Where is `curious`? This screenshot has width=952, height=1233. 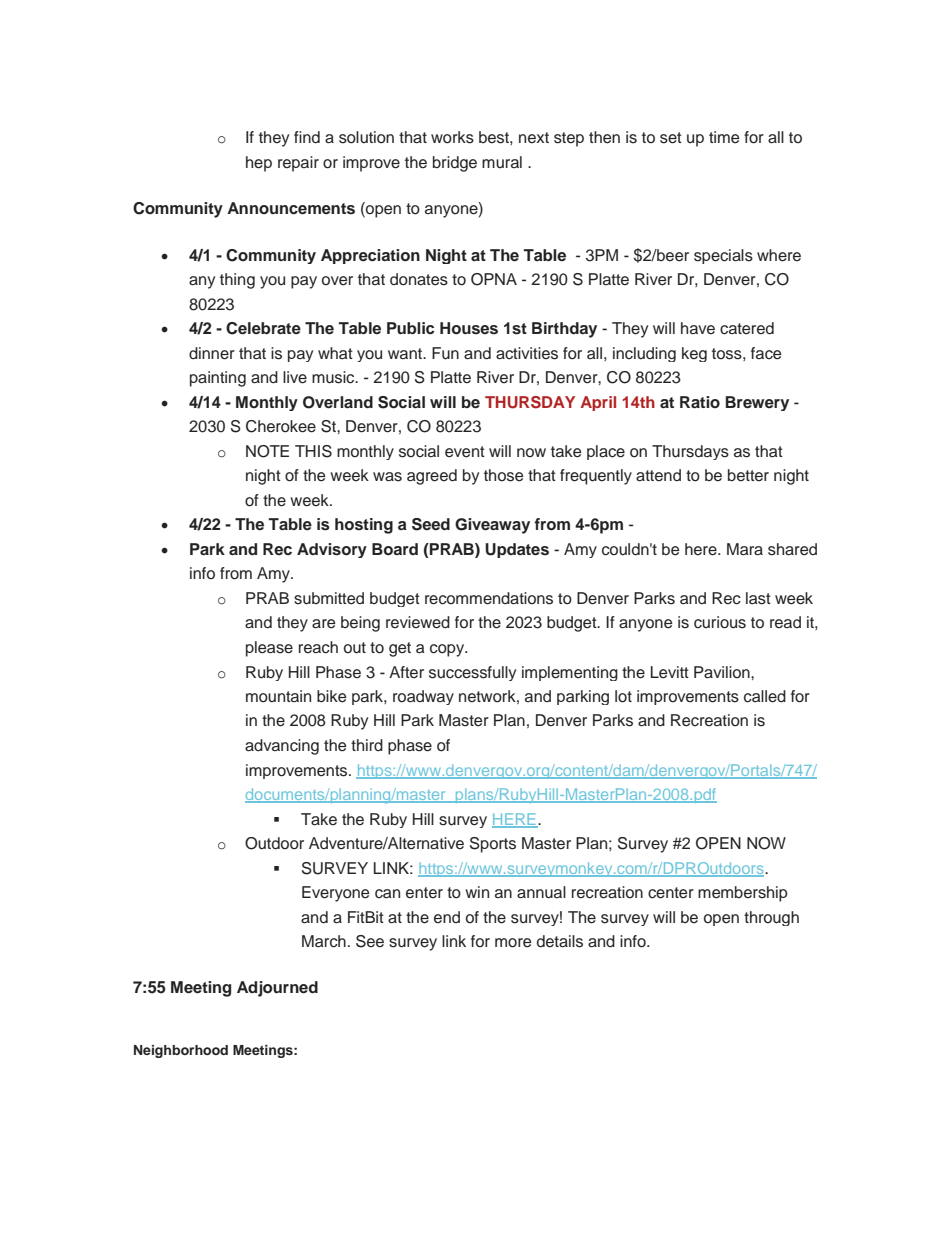 curious is located at coordinates (720, 622).
